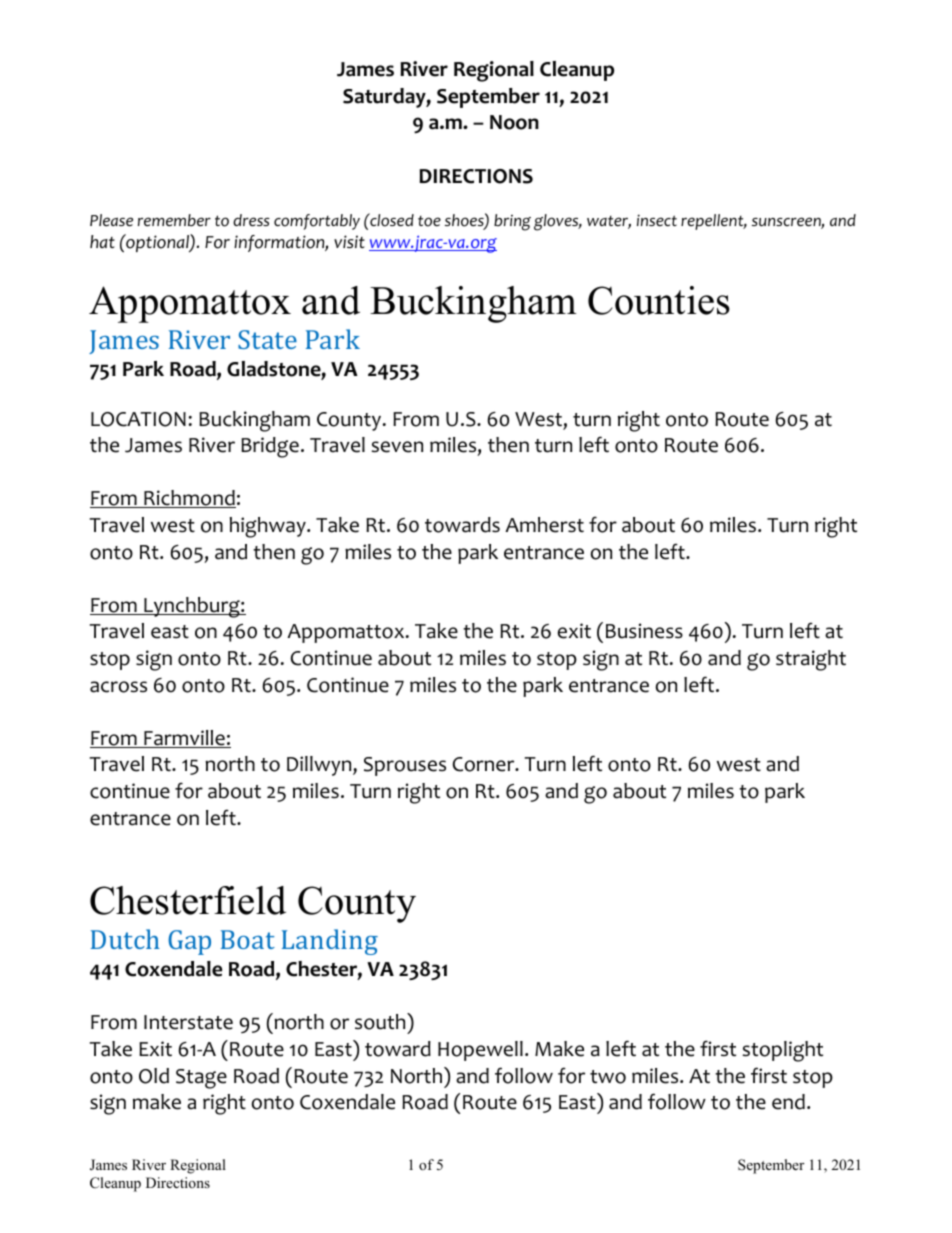  What do you see at coordinates (485, 764) in the page?
I see `Corner` at bounding box center [485, 764].
